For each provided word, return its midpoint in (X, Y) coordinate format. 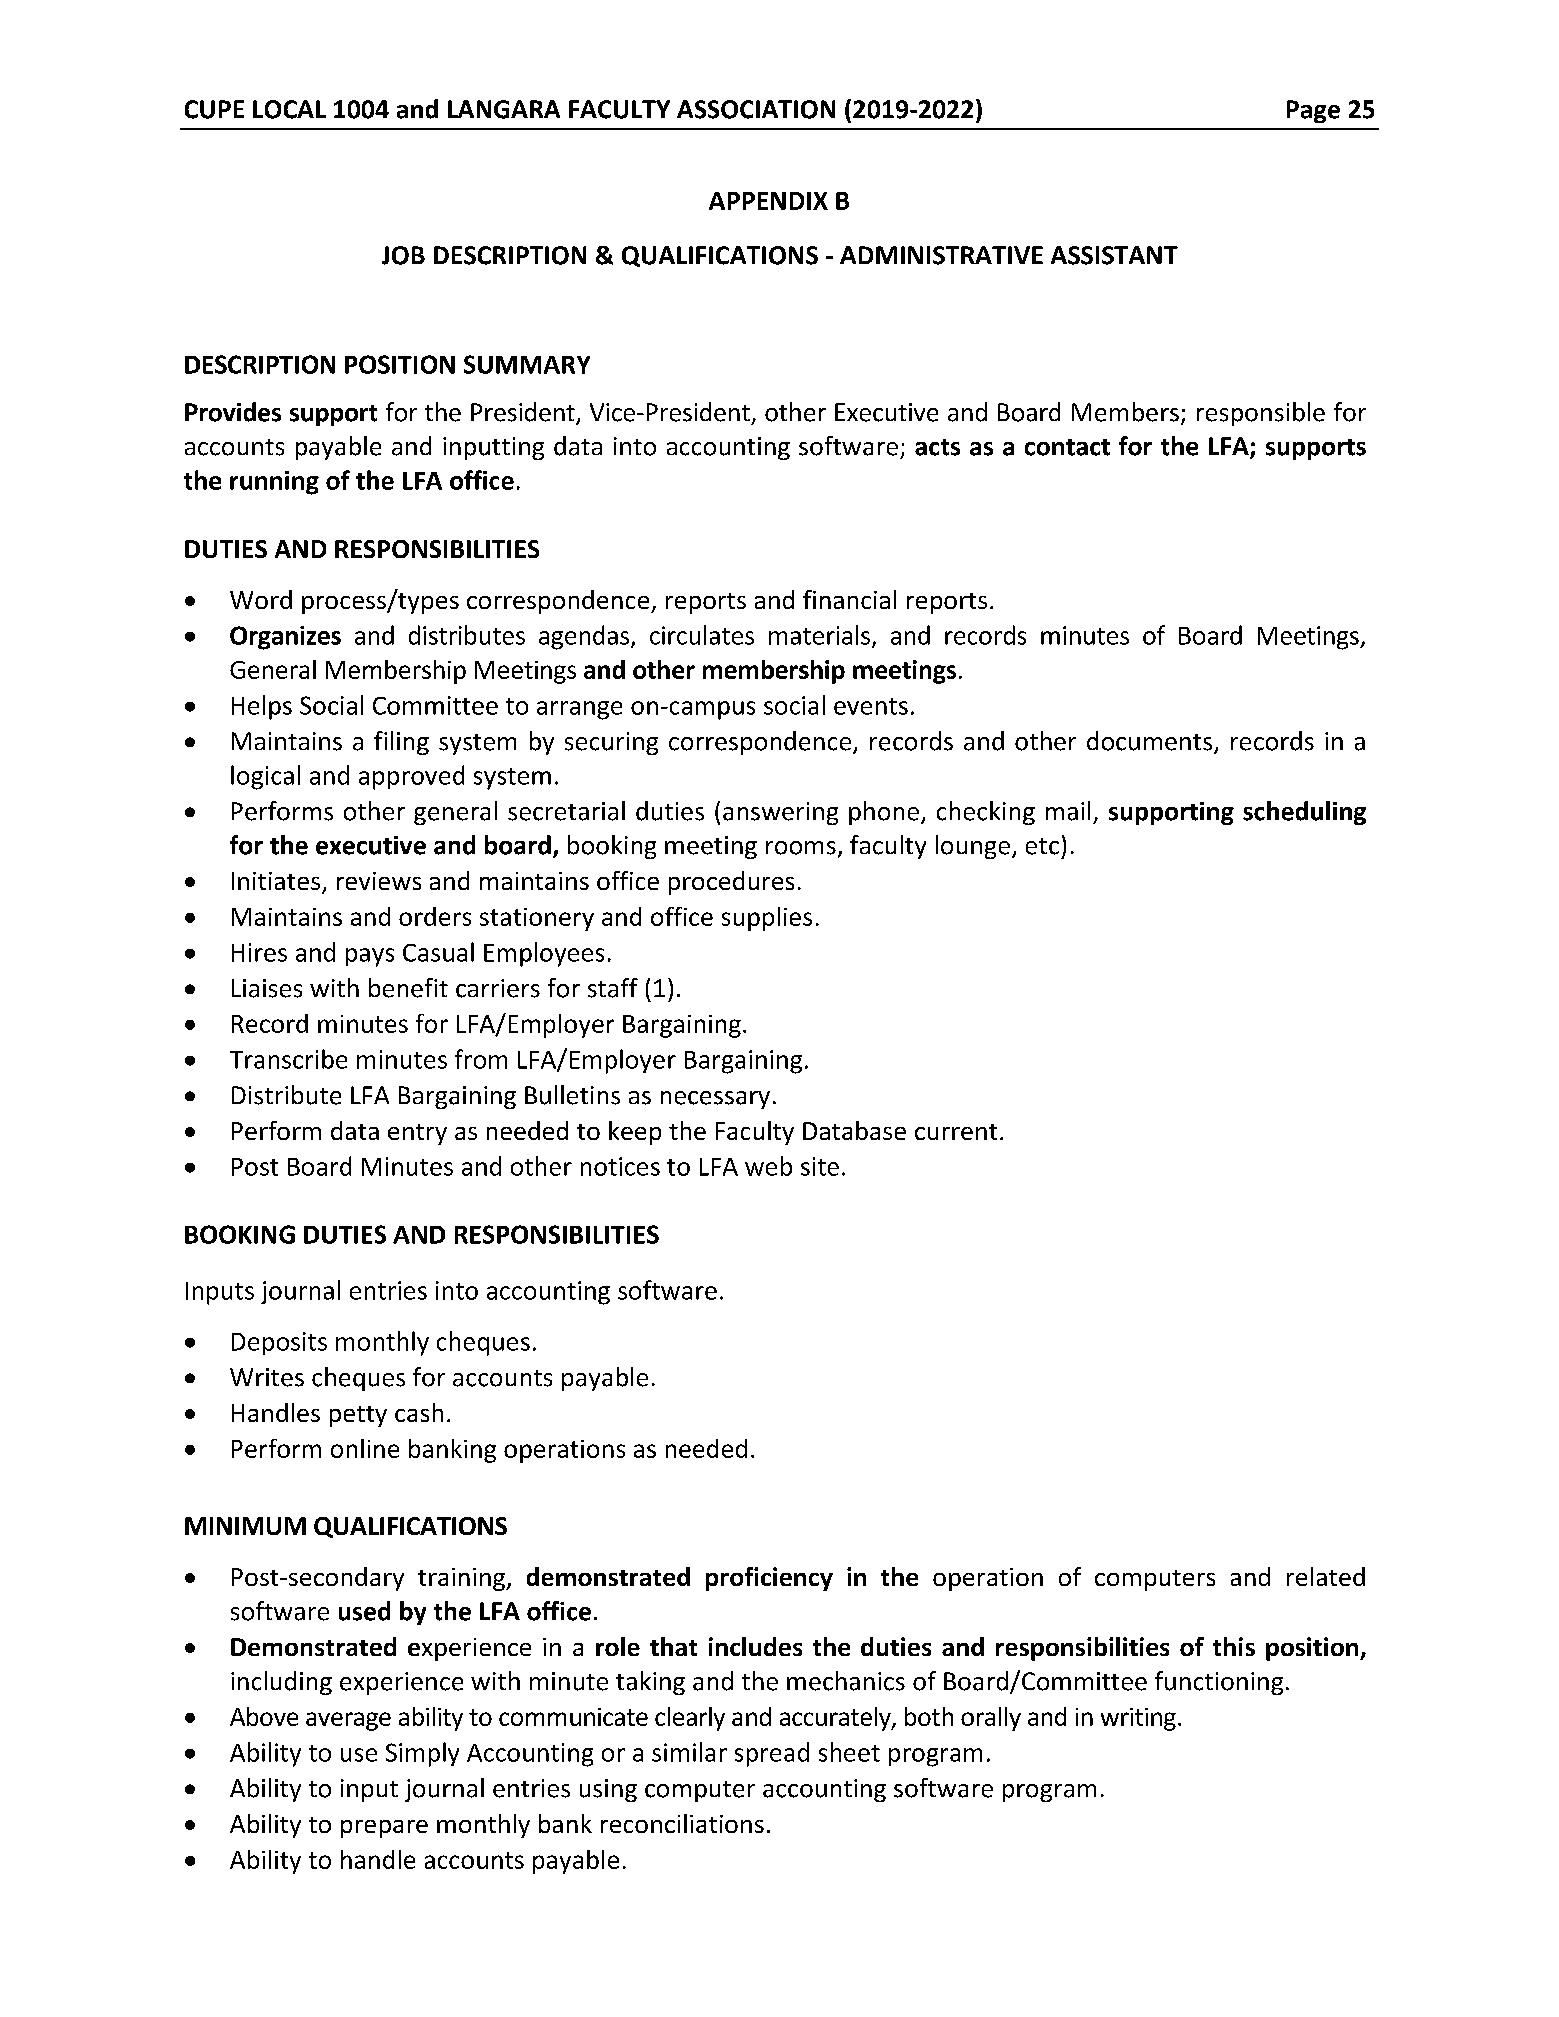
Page (1313, 111)
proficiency (769, 1579)
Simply (422, 1754)
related (1326, 1576)
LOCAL (289, 109)
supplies (767, 919)
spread (772, 1754)
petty (358, 1416)
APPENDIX (768, 201)
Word (261, 599)
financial (849, 599)
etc (1042, 846)
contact (1067, 447)
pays (370, 957)
